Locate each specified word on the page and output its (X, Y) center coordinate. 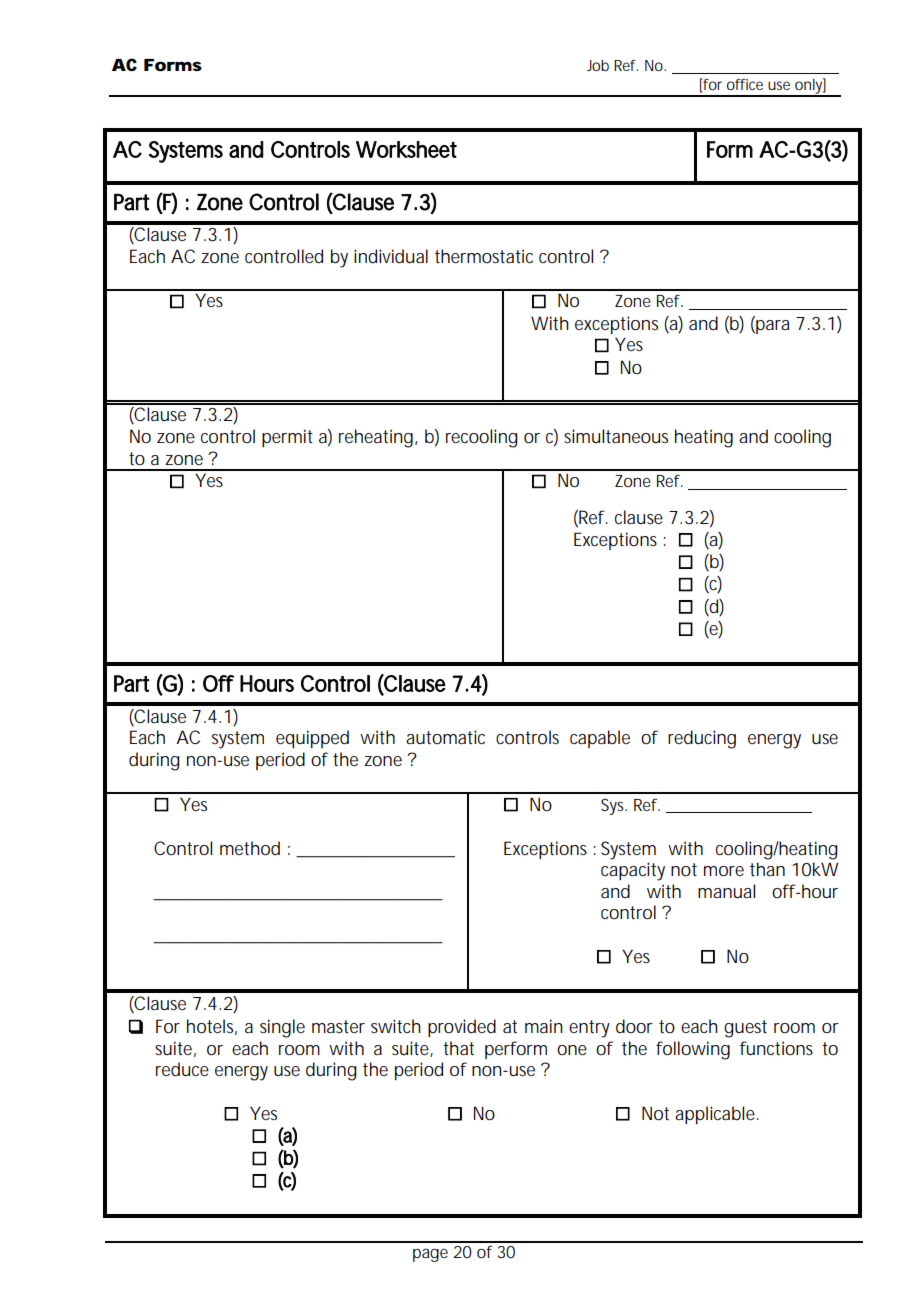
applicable (715, 1115)
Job (598, 65)
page (430, 1255)
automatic (445, 737)
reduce (182, 1069)
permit (287, 438)
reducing (702, 739)
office (745, 84)
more (724, 871)
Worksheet (406, 149)
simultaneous (616, 436)
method (250, 848)
